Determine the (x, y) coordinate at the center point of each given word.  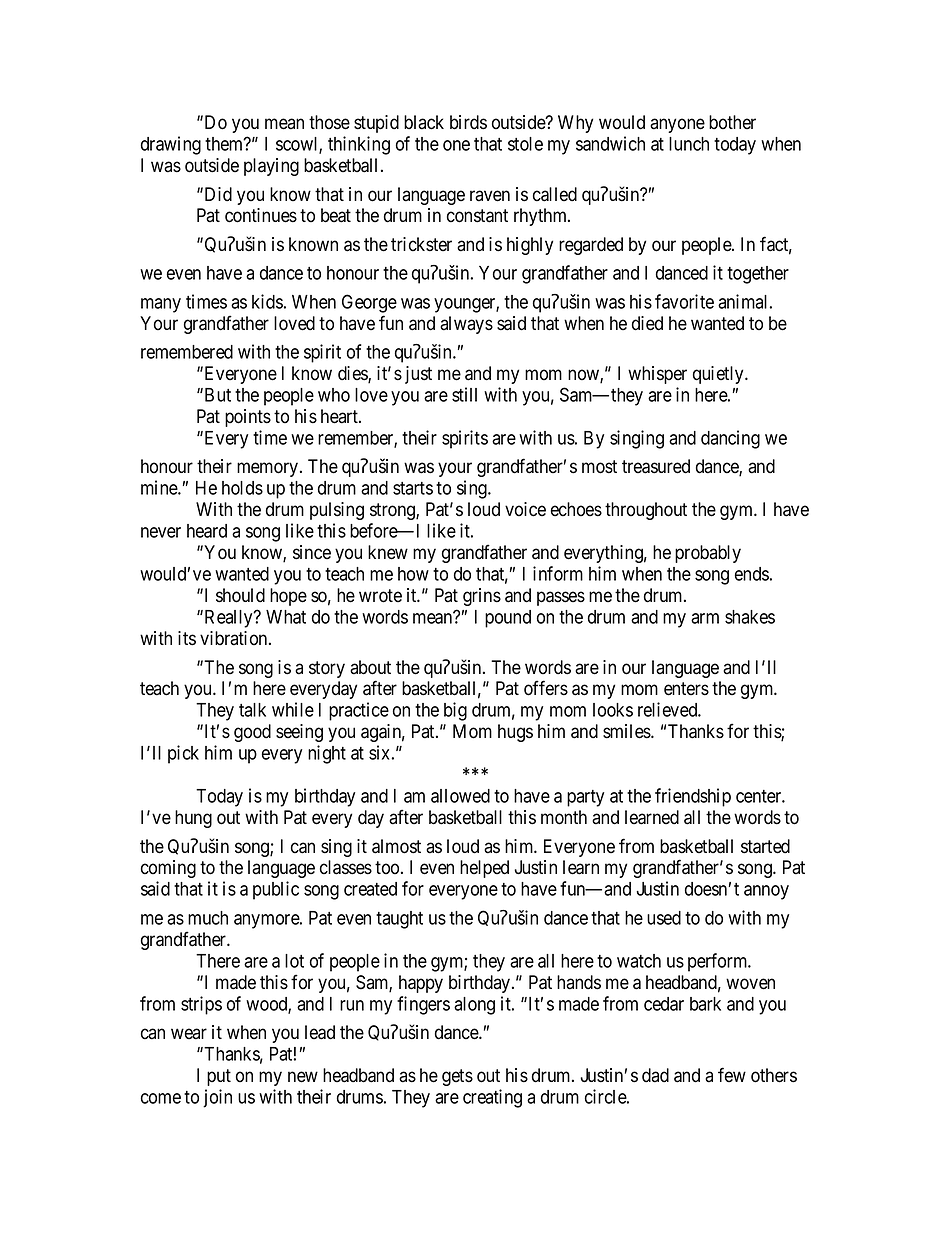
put (219, 1077)
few (732, 1075)
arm (705, 618)
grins (482, 597)
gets (457, 1077)
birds (468, 122)
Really (228, 619)
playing (271, 167)
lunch (689, 144)
